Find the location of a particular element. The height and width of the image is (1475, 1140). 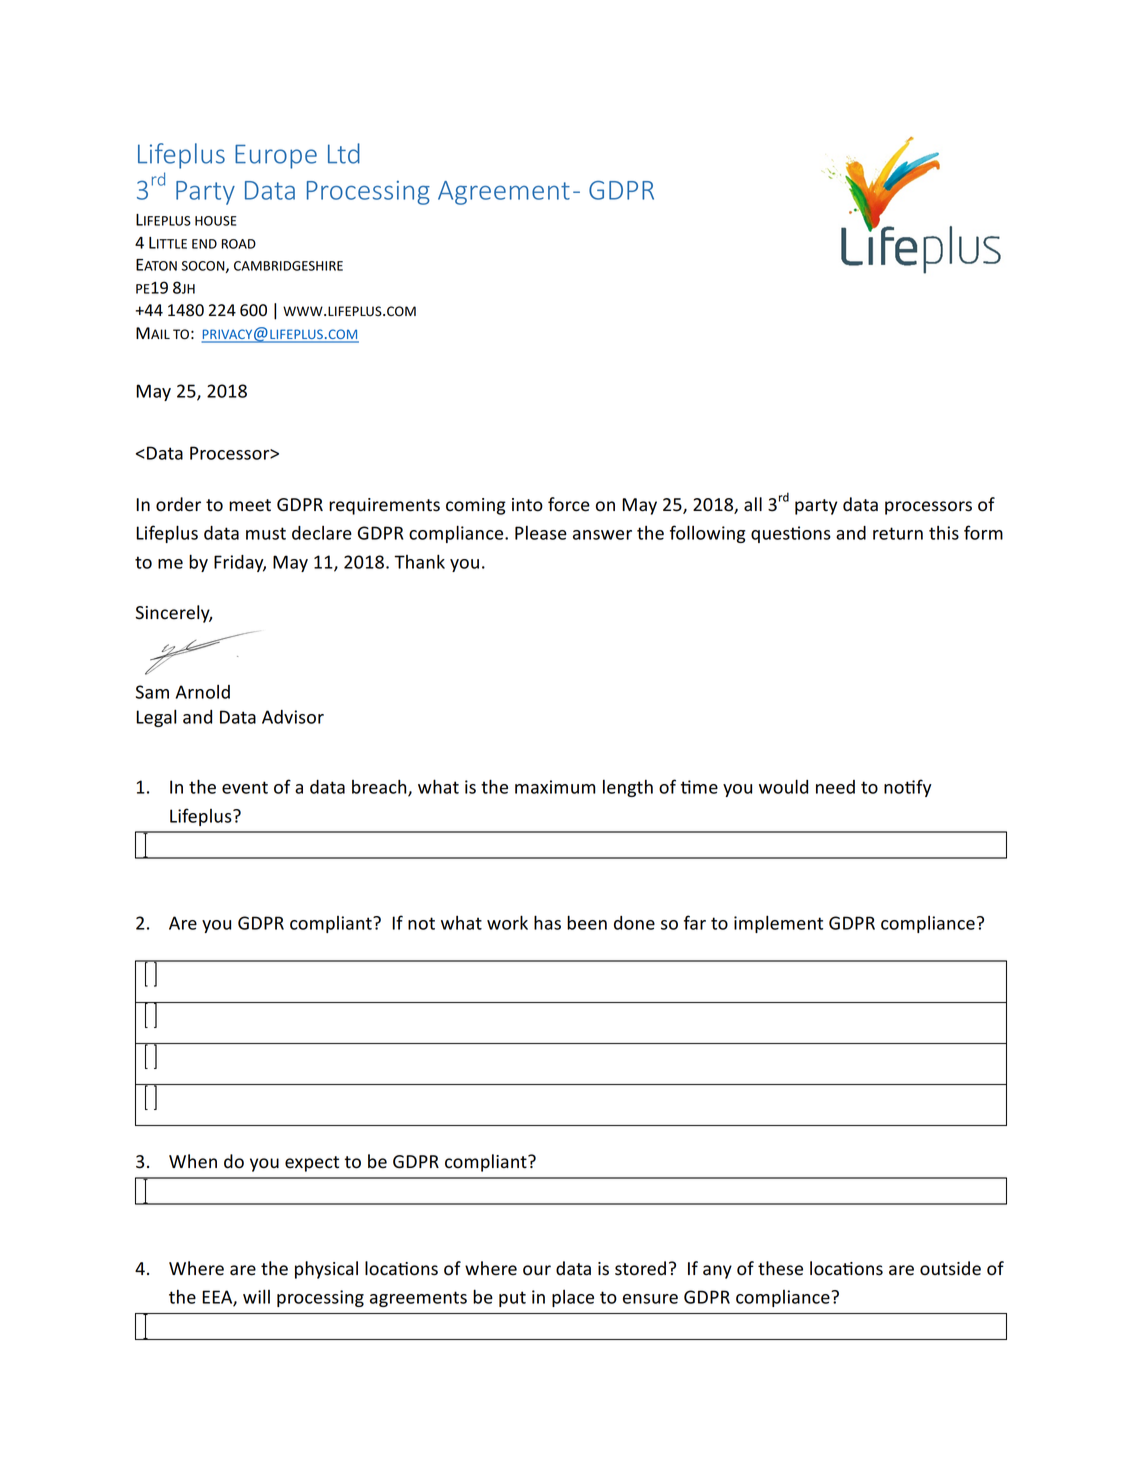

Please is located at coordinates (541, 532).
